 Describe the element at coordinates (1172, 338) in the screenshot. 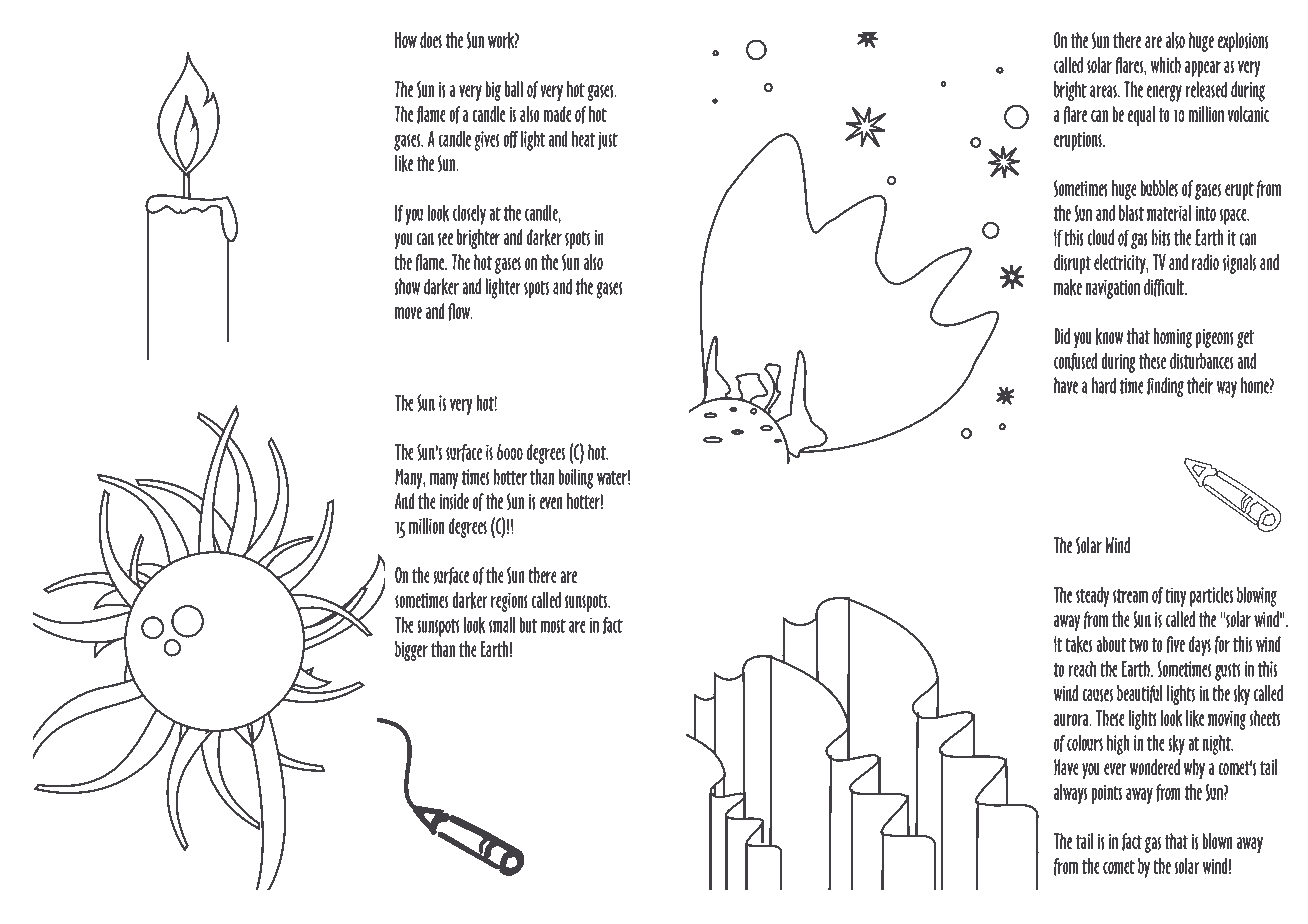

I see `homing` at that location.
